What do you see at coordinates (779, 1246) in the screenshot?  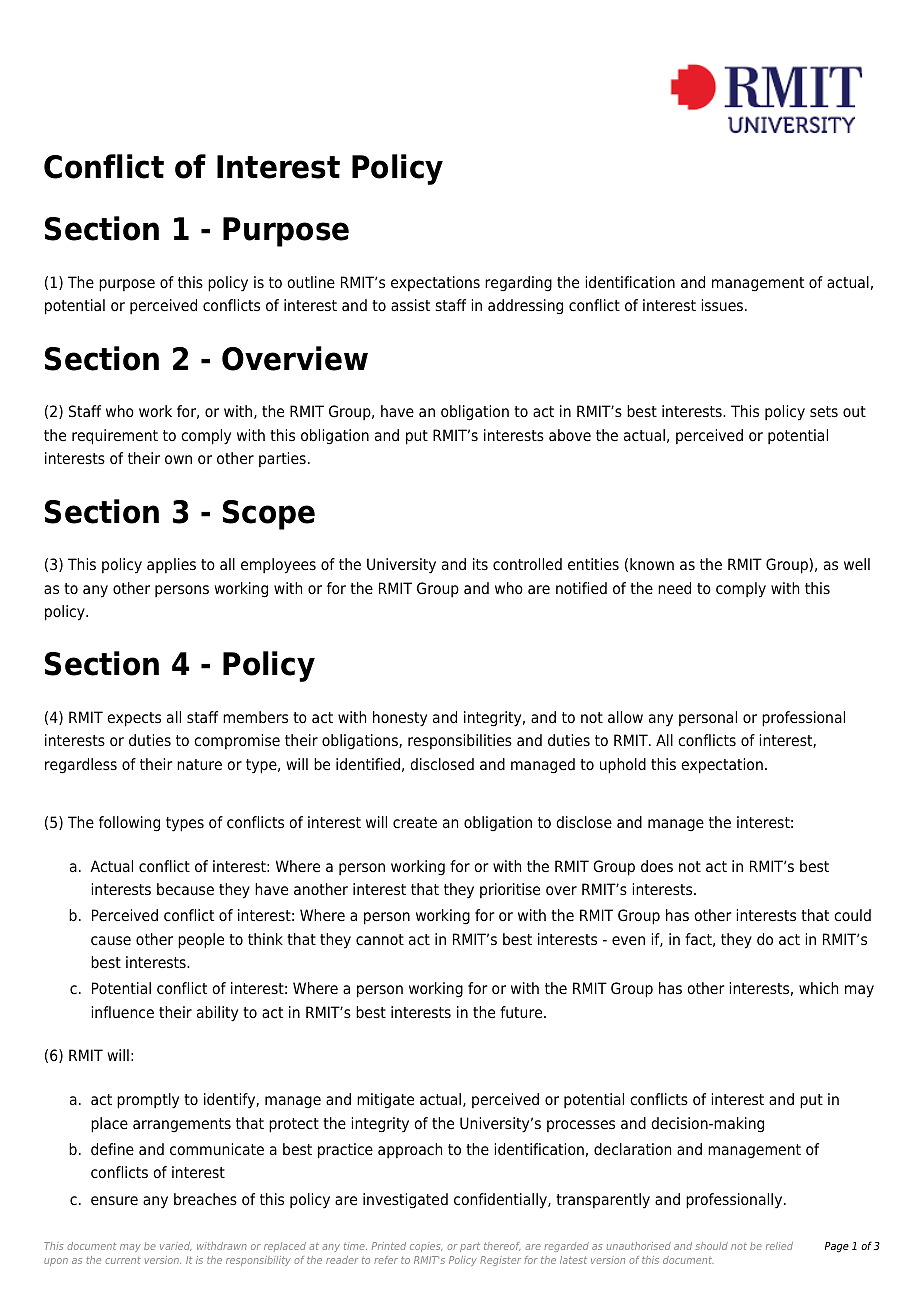 I see `relied` at bounding box center [779, 1246].
